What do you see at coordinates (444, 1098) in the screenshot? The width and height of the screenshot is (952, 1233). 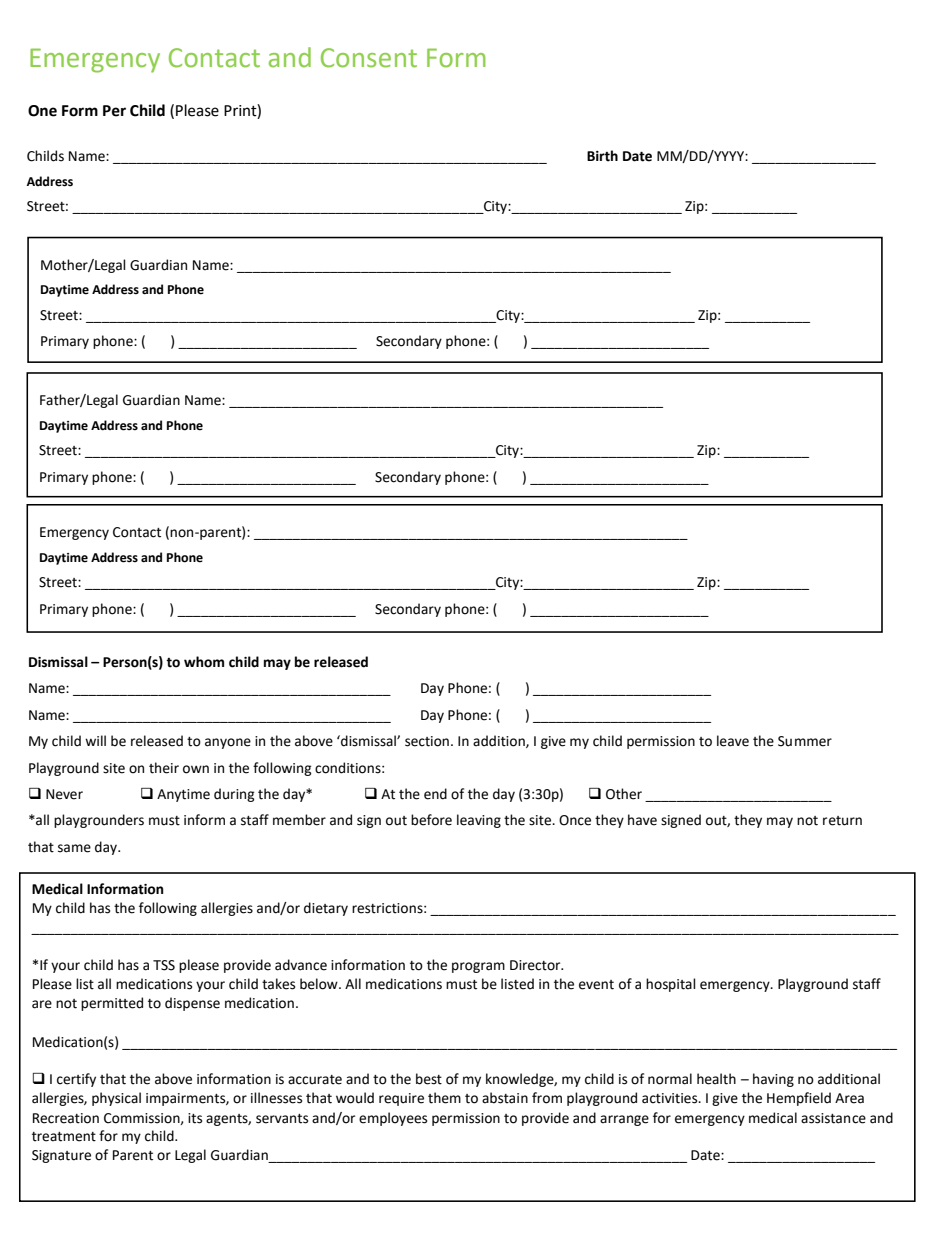 I see `them` at bounding box center [444, 1098].
